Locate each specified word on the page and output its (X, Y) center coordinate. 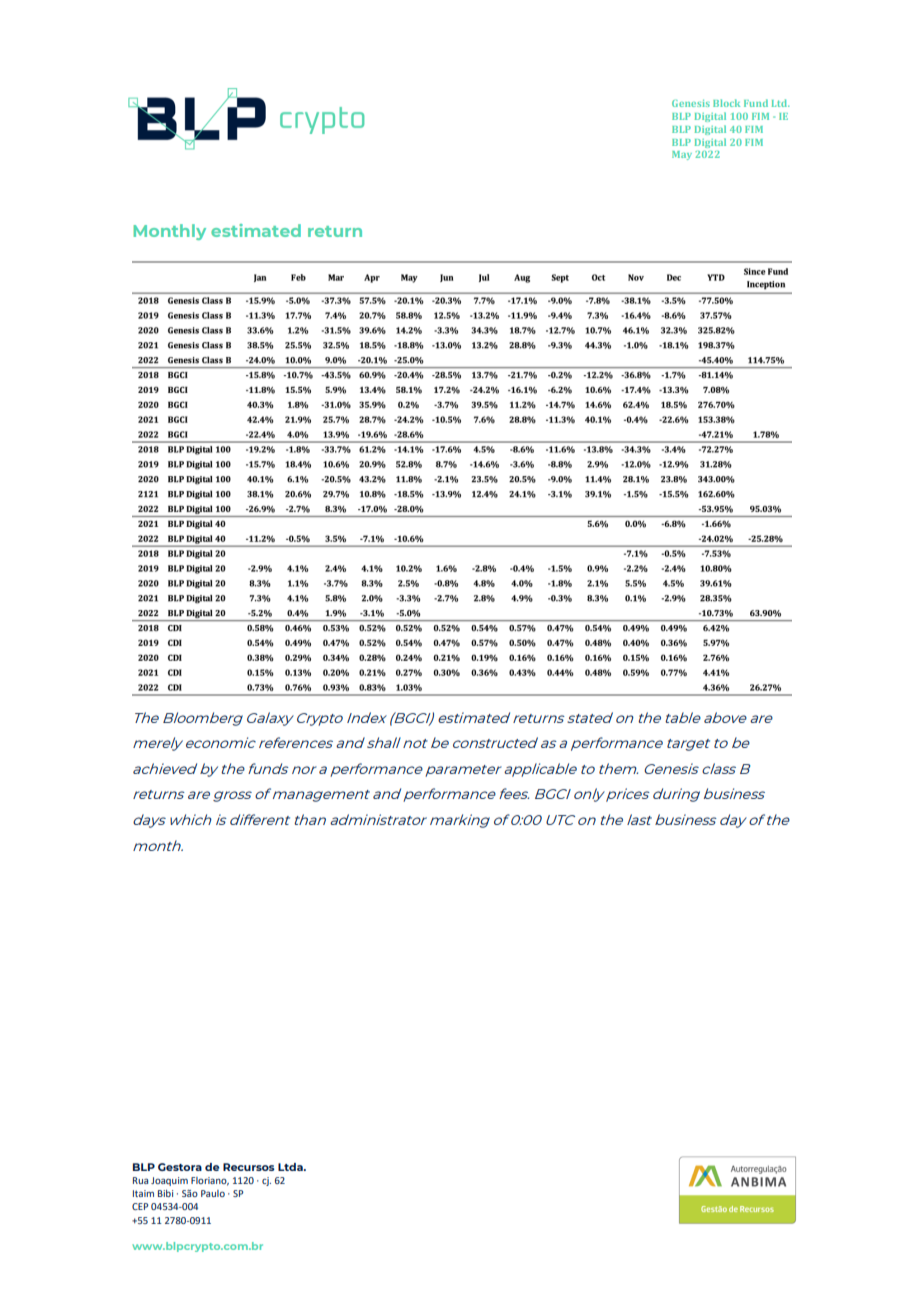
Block (726, 103)
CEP (140, 1206)
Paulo (213, 1193)
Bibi (165, 1193)
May (682, 155)
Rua (140, 1180)
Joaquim (169, 1181)
